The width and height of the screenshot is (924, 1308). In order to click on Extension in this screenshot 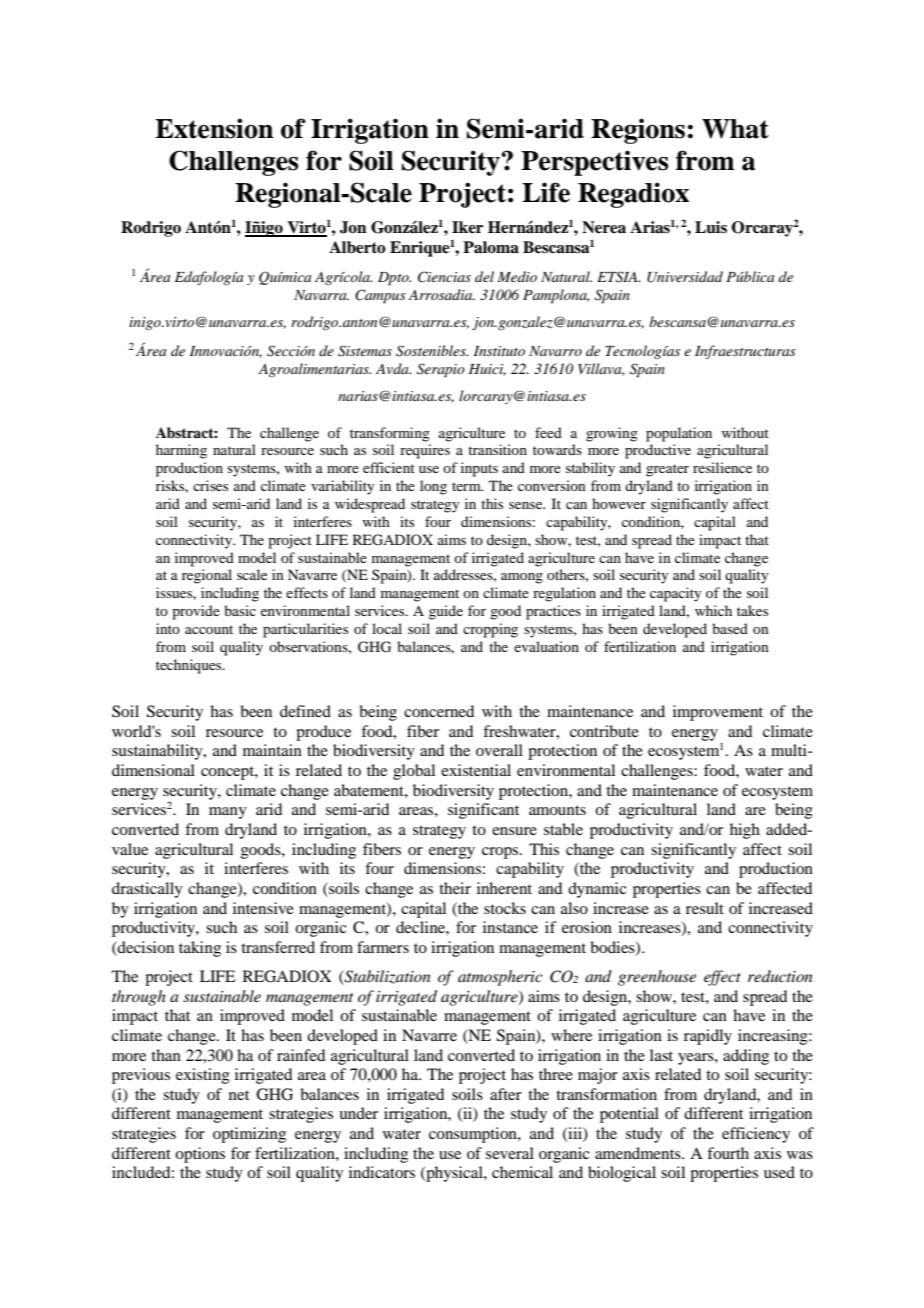, I will do `click(214, 128)`.
